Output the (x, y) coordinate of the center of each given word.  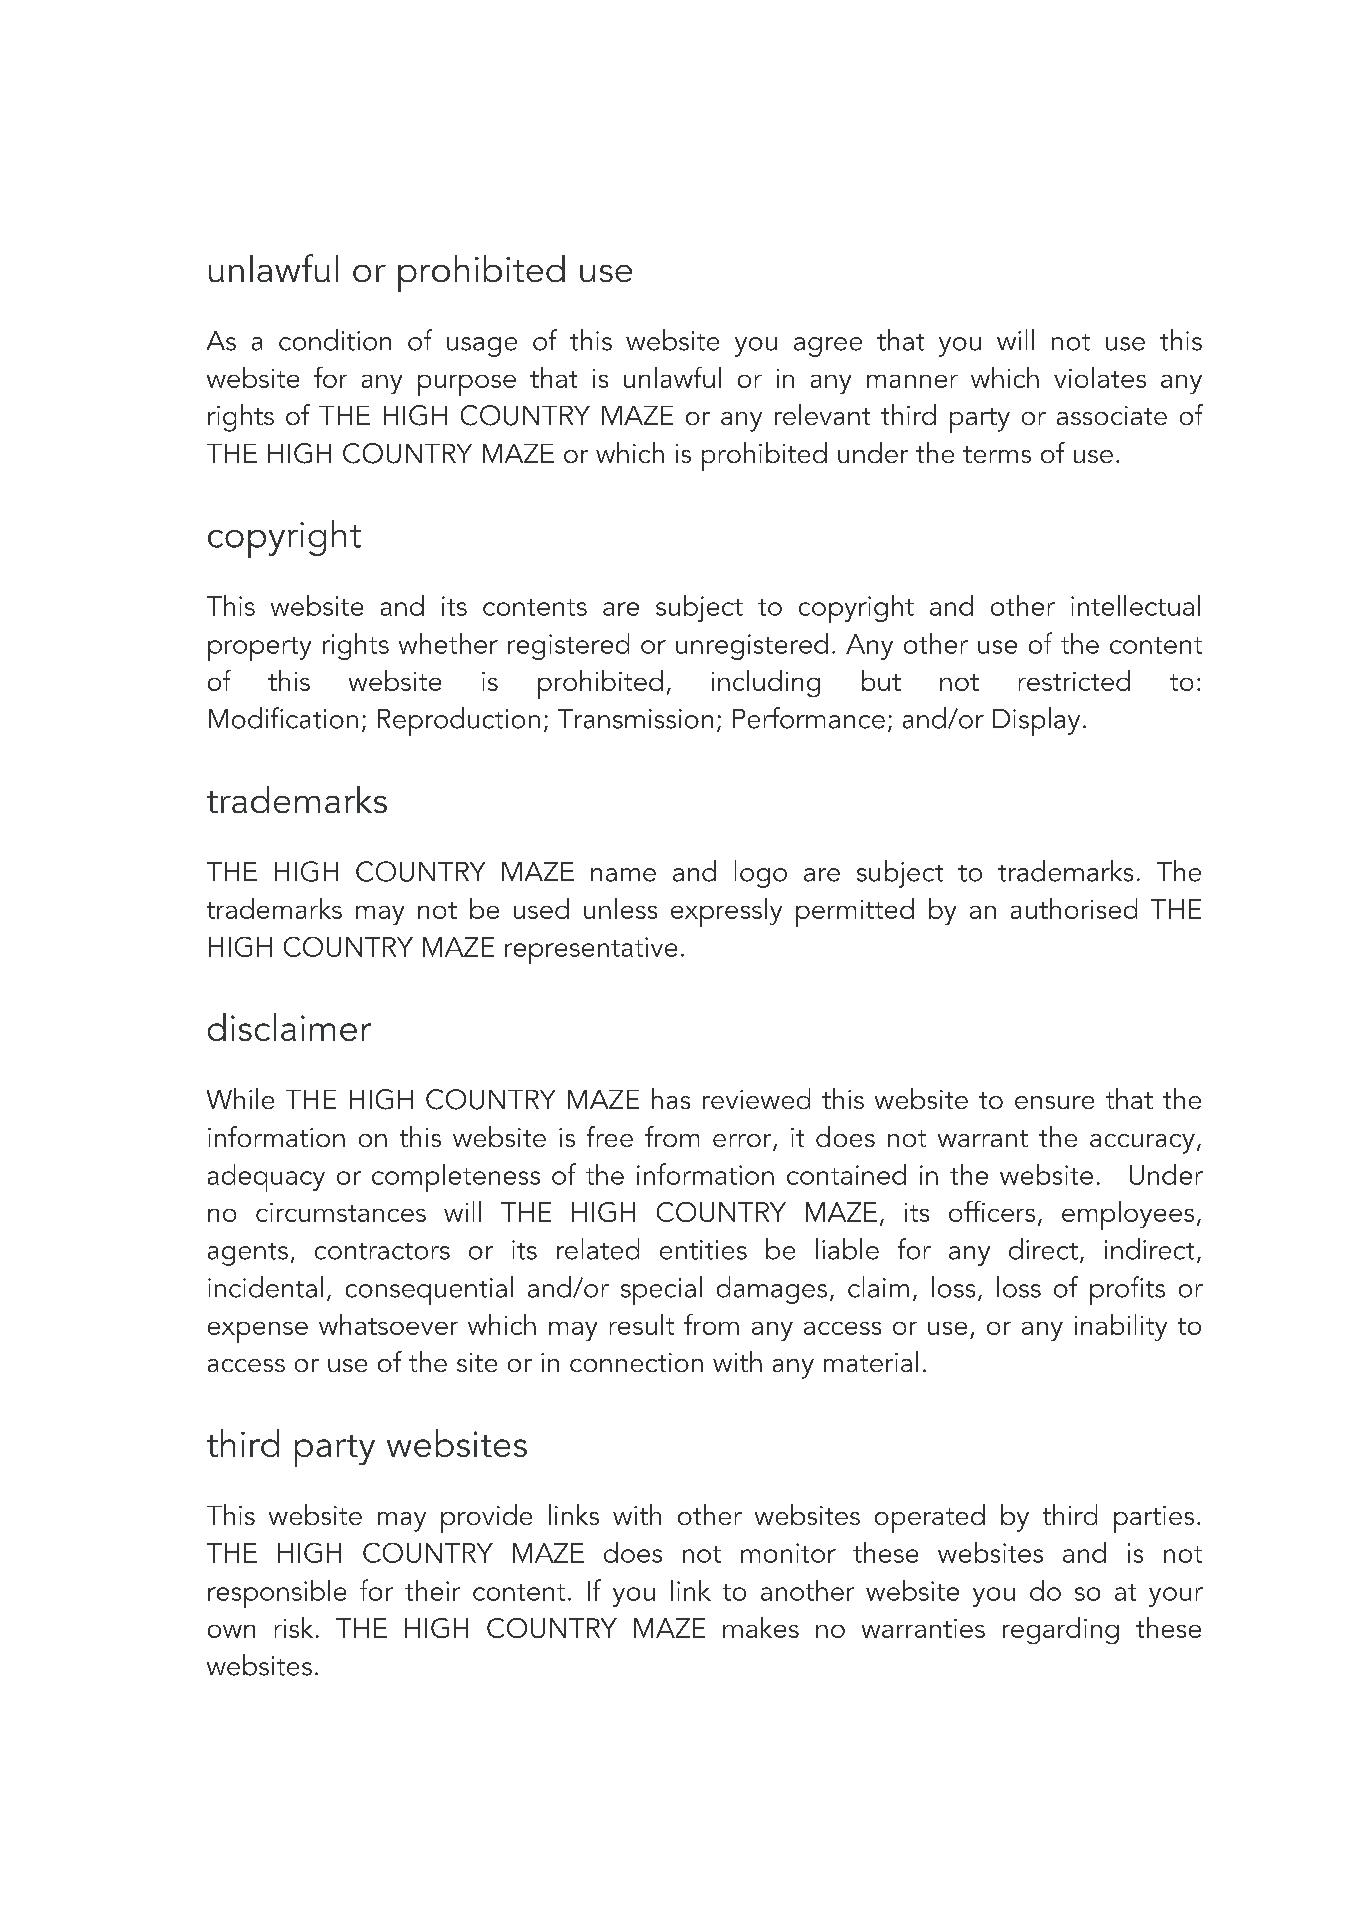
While (240, 1098)
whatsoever (388, 1324)
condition (335, 340)
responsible (277, 1594)
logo (761, 874)
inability (1121, 1327)
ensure (1054, 1102)
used (541, 908)
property (259, 649)
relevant (822, 414)
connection (636, 1362)
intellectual (1135, 605)
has (671, 1098)
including (766, 683)
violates (1100, 377)
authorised (1074, 908)
